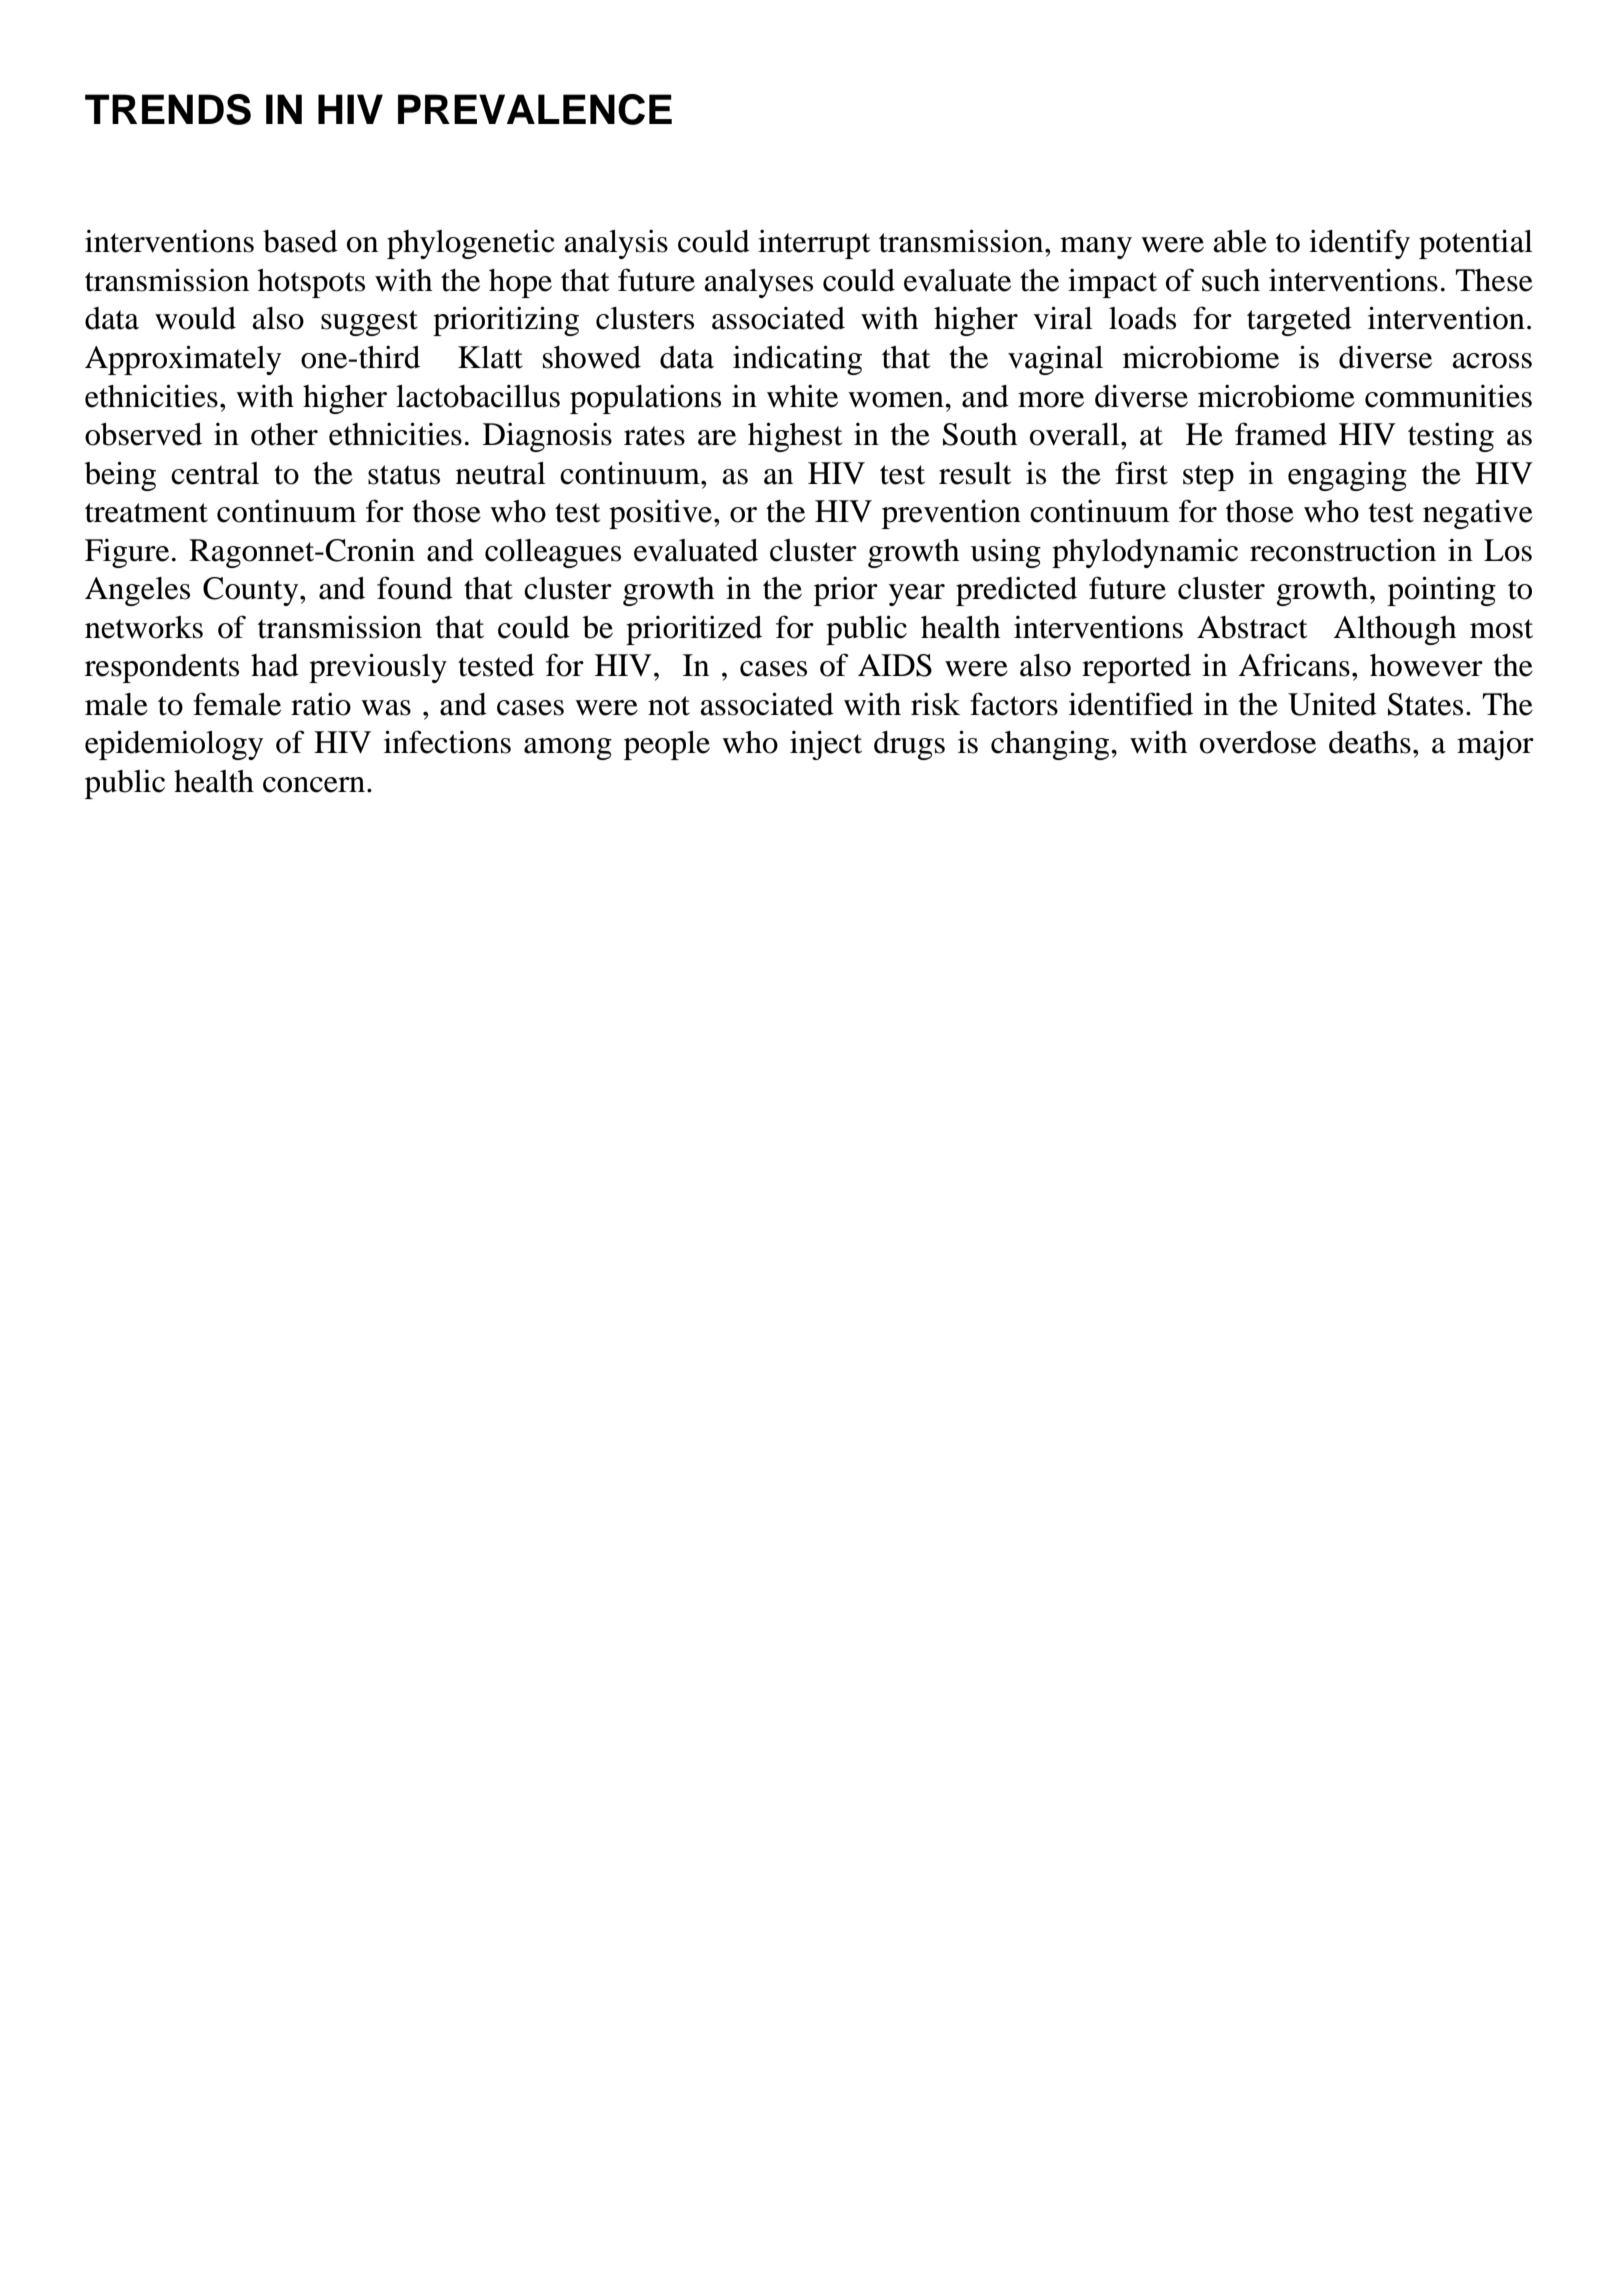 Image resolution: width=1618 pixels, height=2288 pixels. Describe the element at coordinates (826, 745) in the document. I see `inject` at that location.
